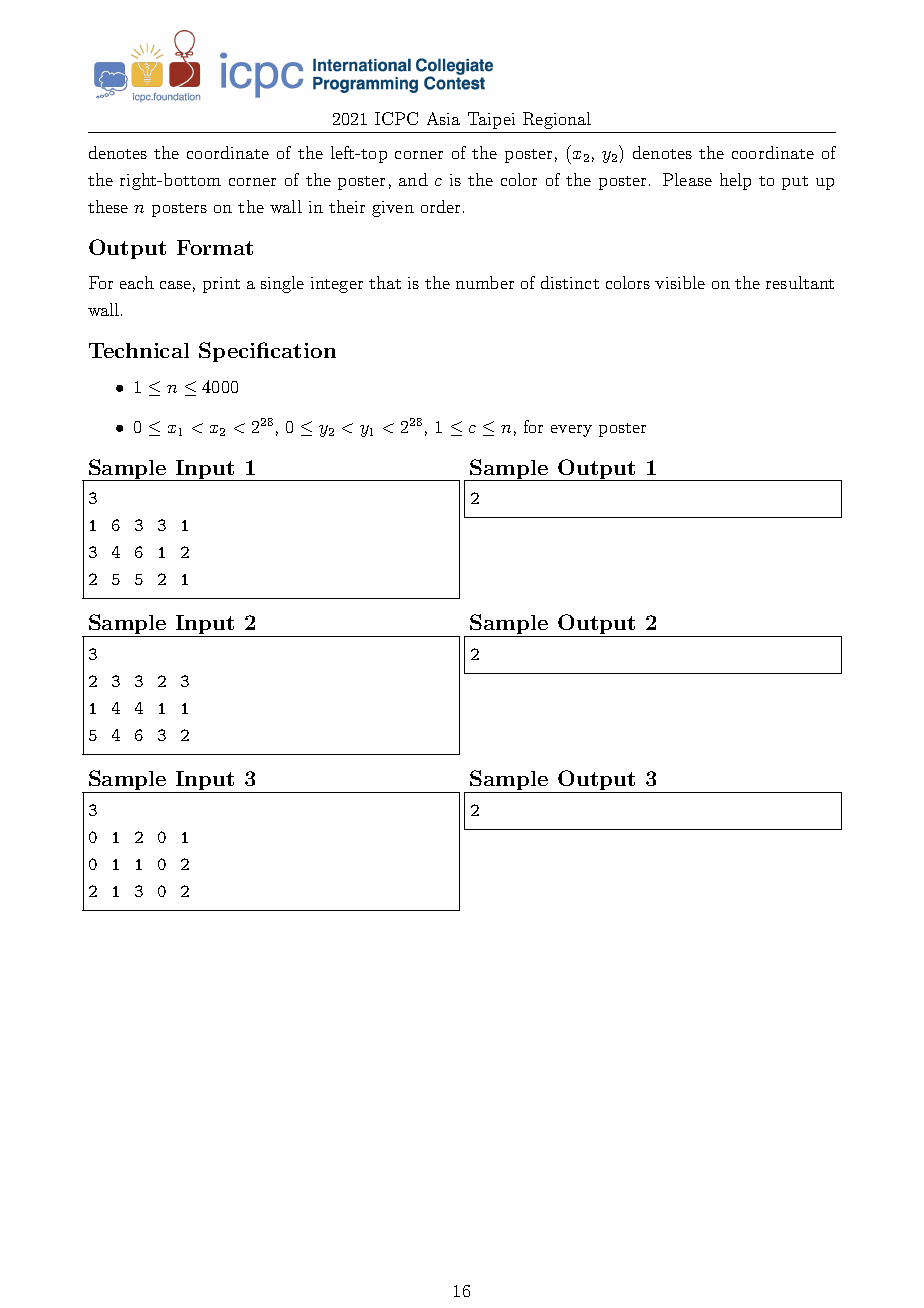 The width and height of the image is (924, 1308). I want to click on Regional, so click(557, 120).
